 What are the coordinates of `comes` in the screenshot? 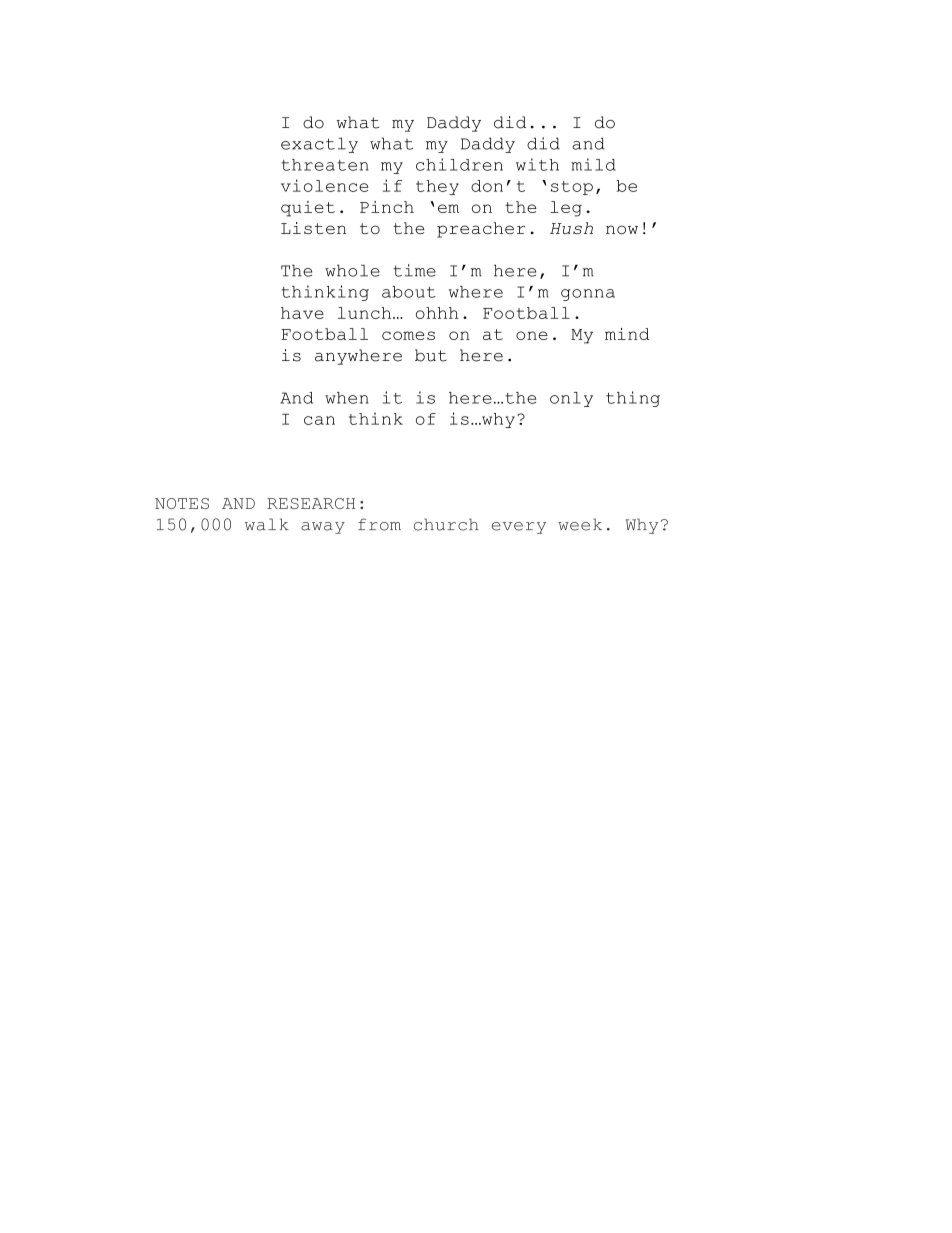 It's located at (408, 335).
